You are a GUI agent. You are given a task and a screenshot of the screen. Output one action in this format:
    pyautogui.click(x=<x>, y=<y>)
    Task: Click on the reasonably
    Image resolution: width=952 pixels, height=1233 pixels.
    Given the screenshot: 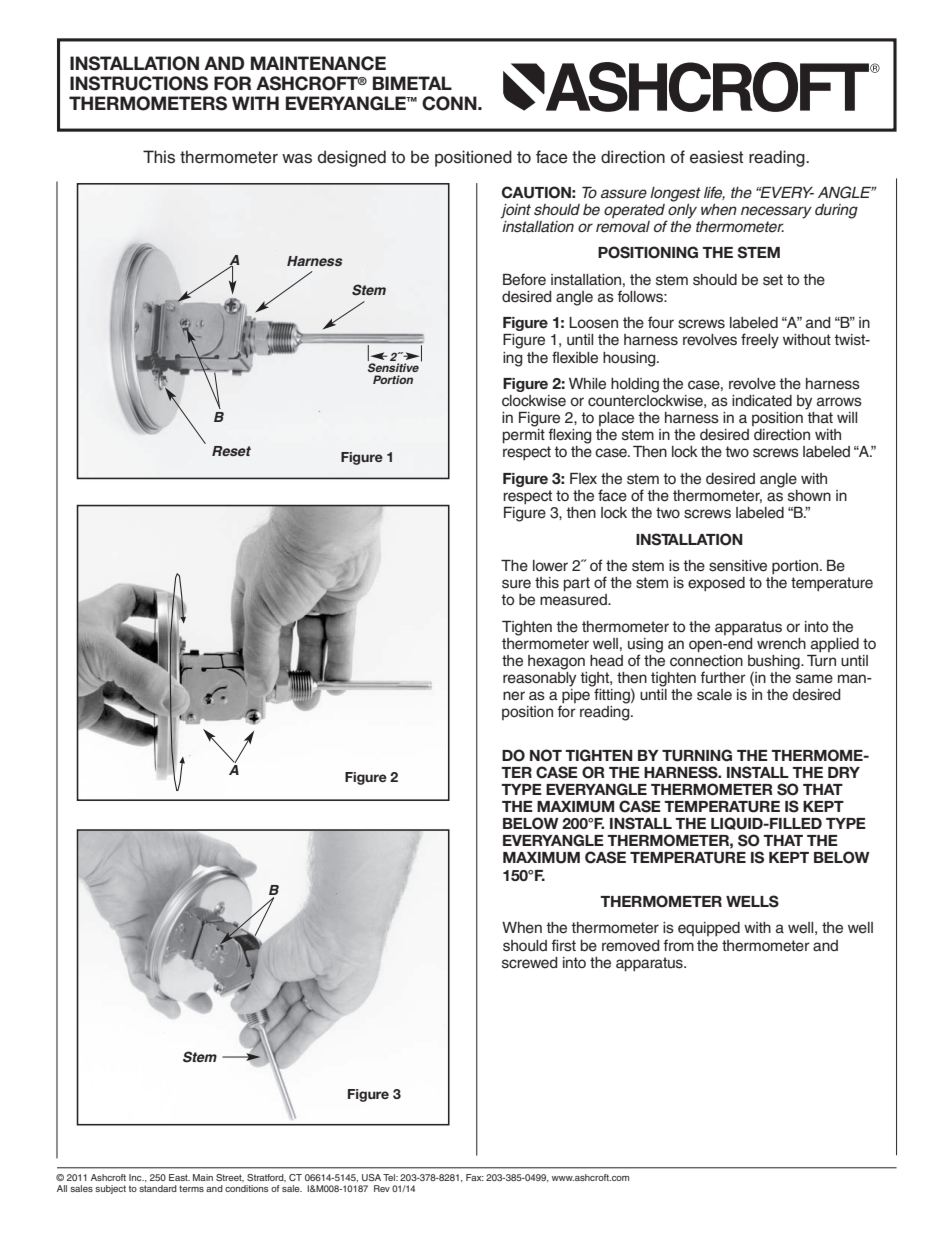 What is the action you would take?
    pyautogui.click(x=539, y=678)
